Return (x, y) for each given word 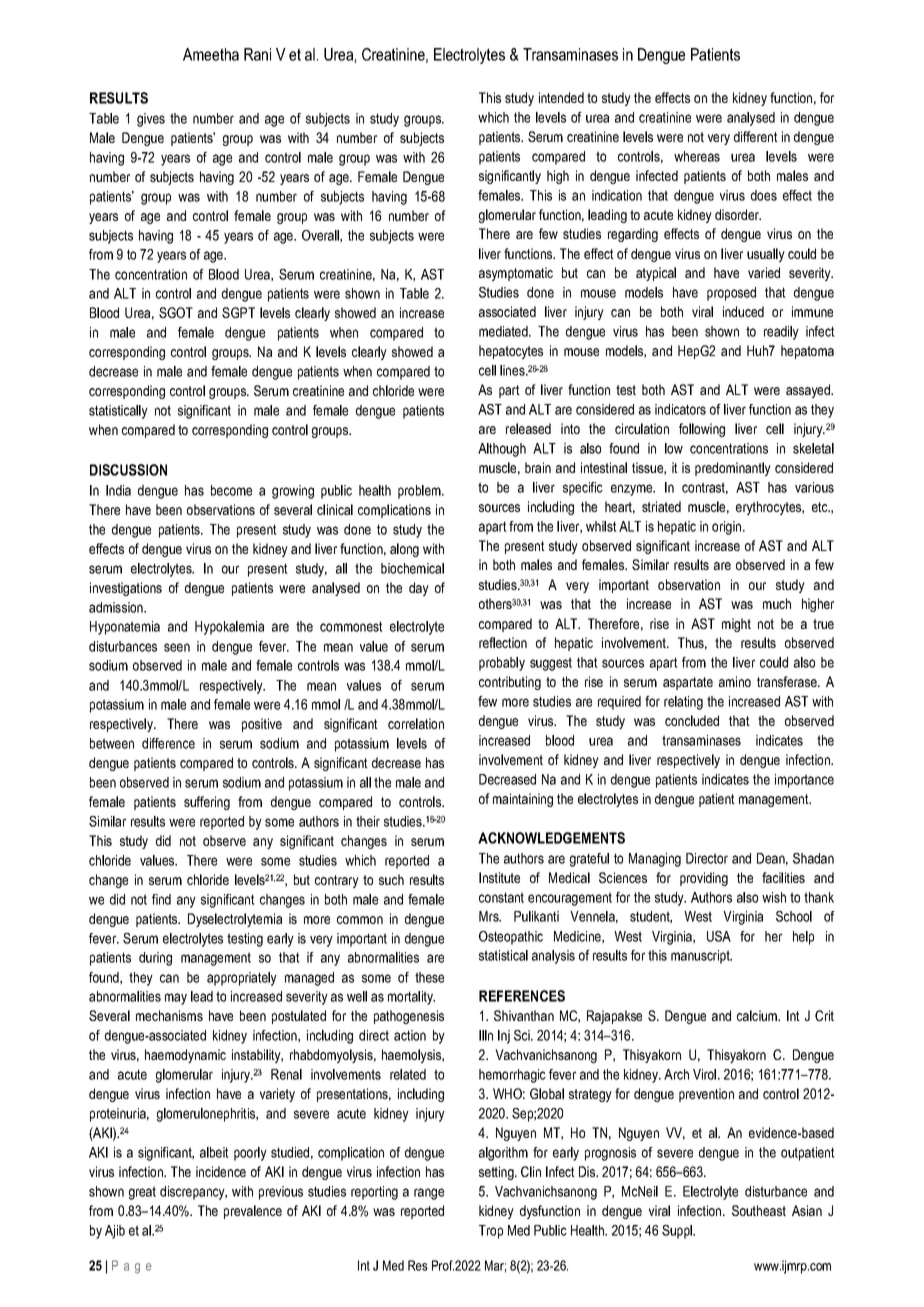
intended (561, 97)
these (429, 977)
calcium (758, 1015)
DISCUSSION (128, 470)
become (231, 490)
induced (743, 311)
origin (728, 528)
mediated (504, 331)
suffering (207, 803)
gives (151, 120)
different (756, 136)
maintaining (523, 800)
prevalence (253, 1212)
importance (804, 781)
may (176, 999)
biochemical (412, 568)
